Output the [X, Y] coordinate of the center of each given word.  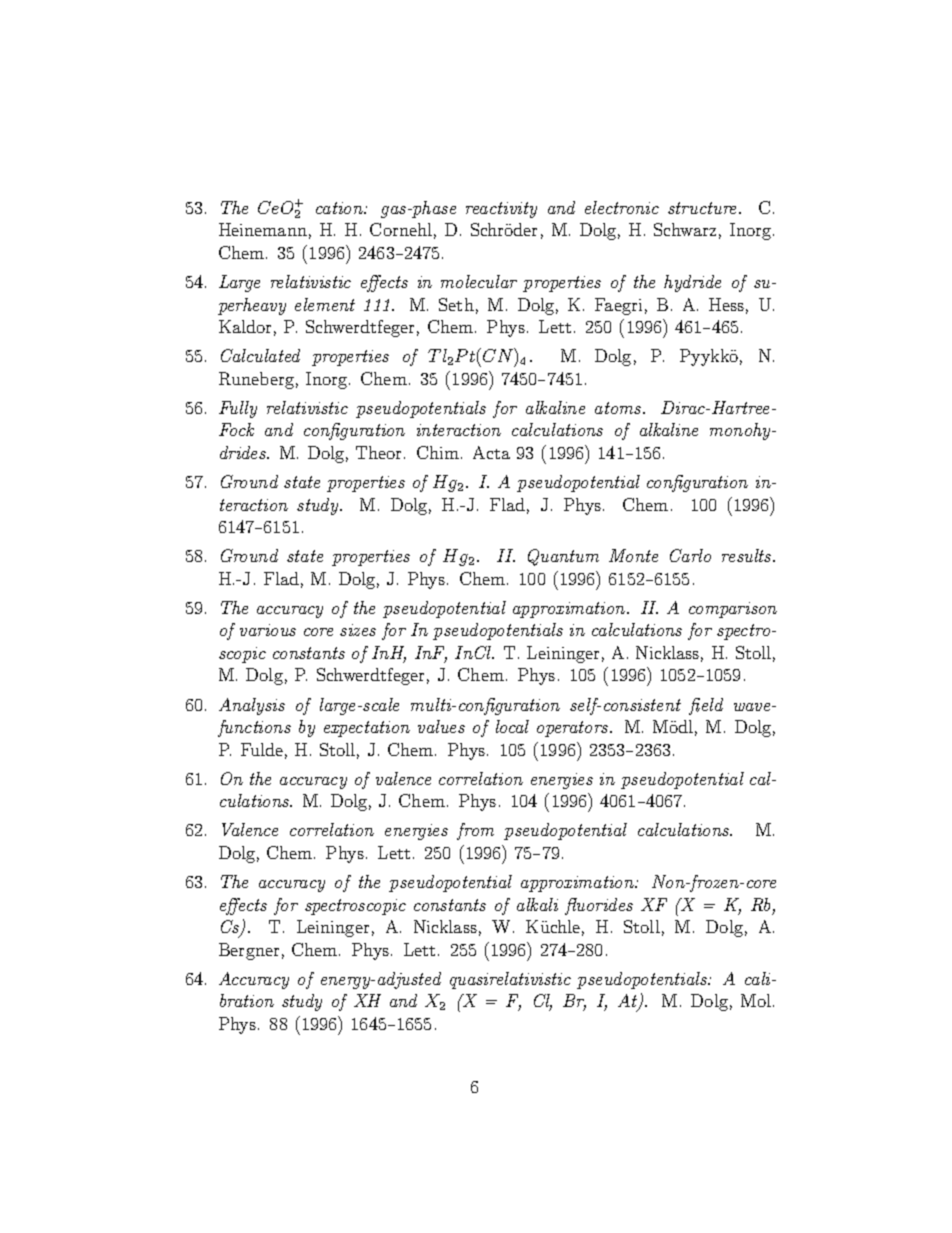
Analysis [252, 706]
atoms [619, 408]
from [475, 831]
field [706, 706]
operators [574, 729]
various [268, 630]
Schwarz [685, 229]
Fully [238, 409]
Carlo [690, 555]
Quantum [563, 557]
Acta [491, 452]
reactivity [501, 210]
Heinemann [263, 229]
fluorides [599, 906]
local [512, 726]
